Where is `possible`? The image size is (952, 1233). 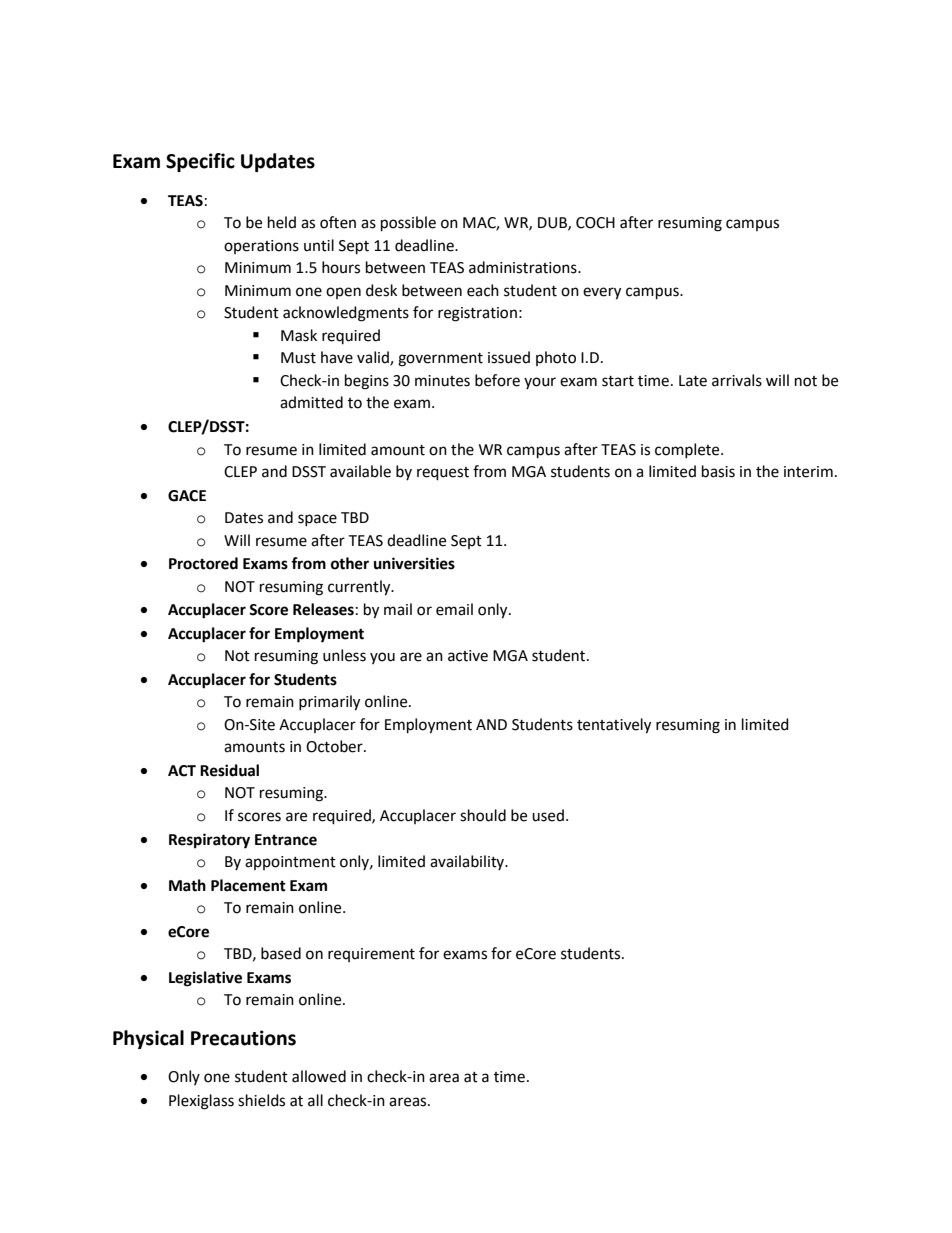 possible is located at coordinates (408, 224).
